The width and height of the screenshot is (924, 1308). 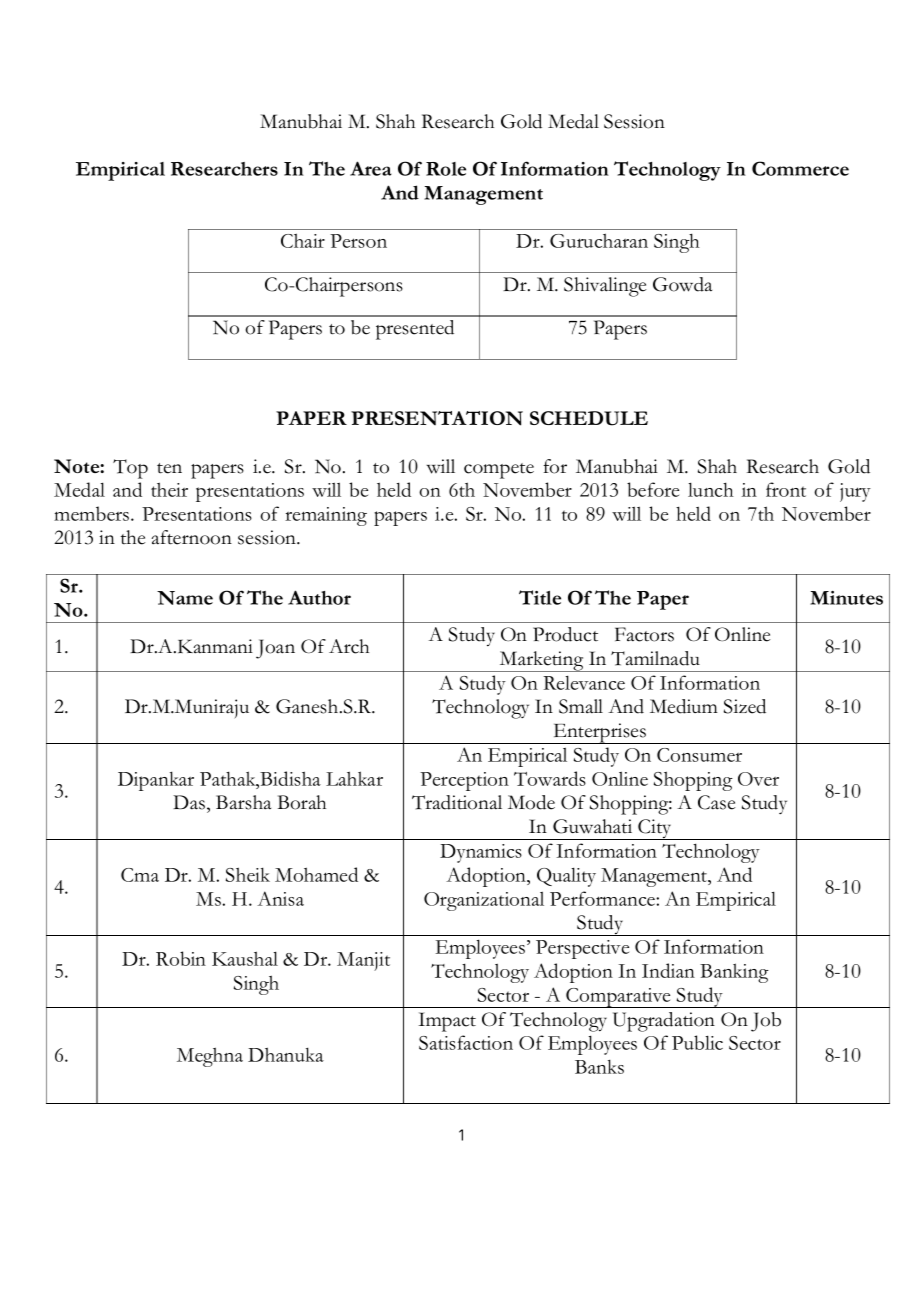 I want to click on Cma, so click(x=140, y=875).
